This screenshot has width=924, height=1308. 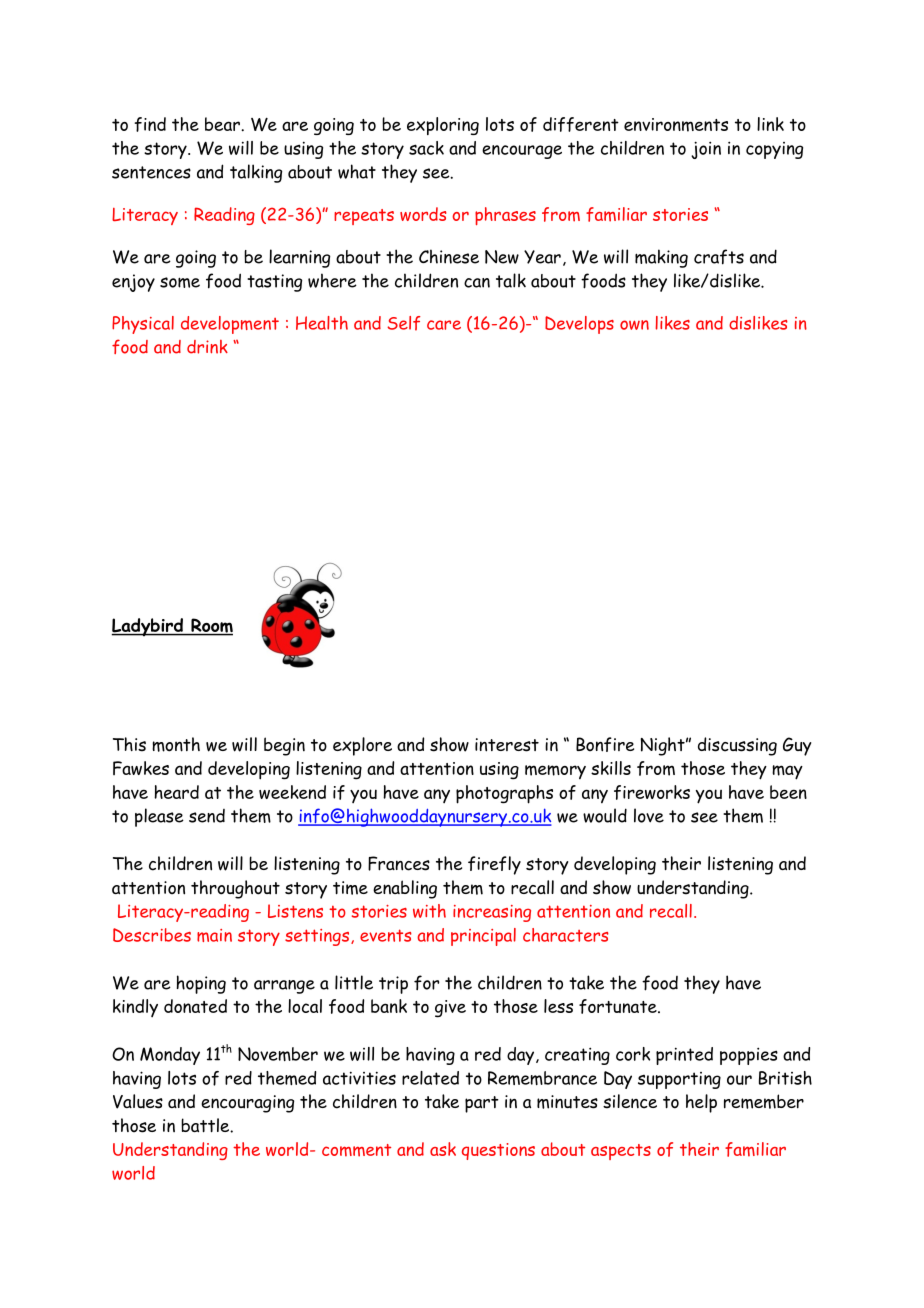 What do you see at coordinates (737, 746) in the screenshot?
I see `discussing` at bounding box center [737, 746].
